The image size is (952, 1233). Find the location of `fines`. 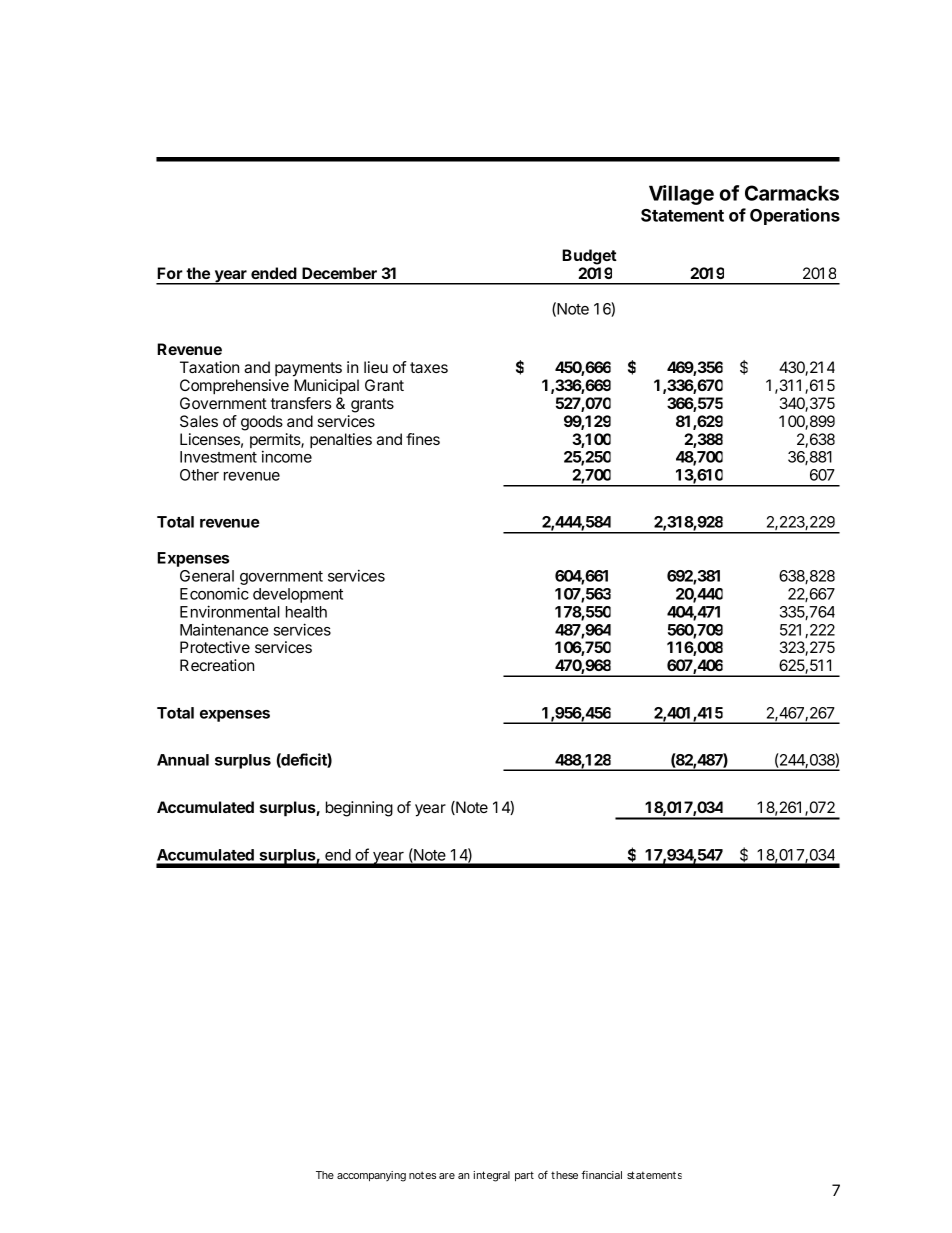

fines is located at coordinates (423, 439).
